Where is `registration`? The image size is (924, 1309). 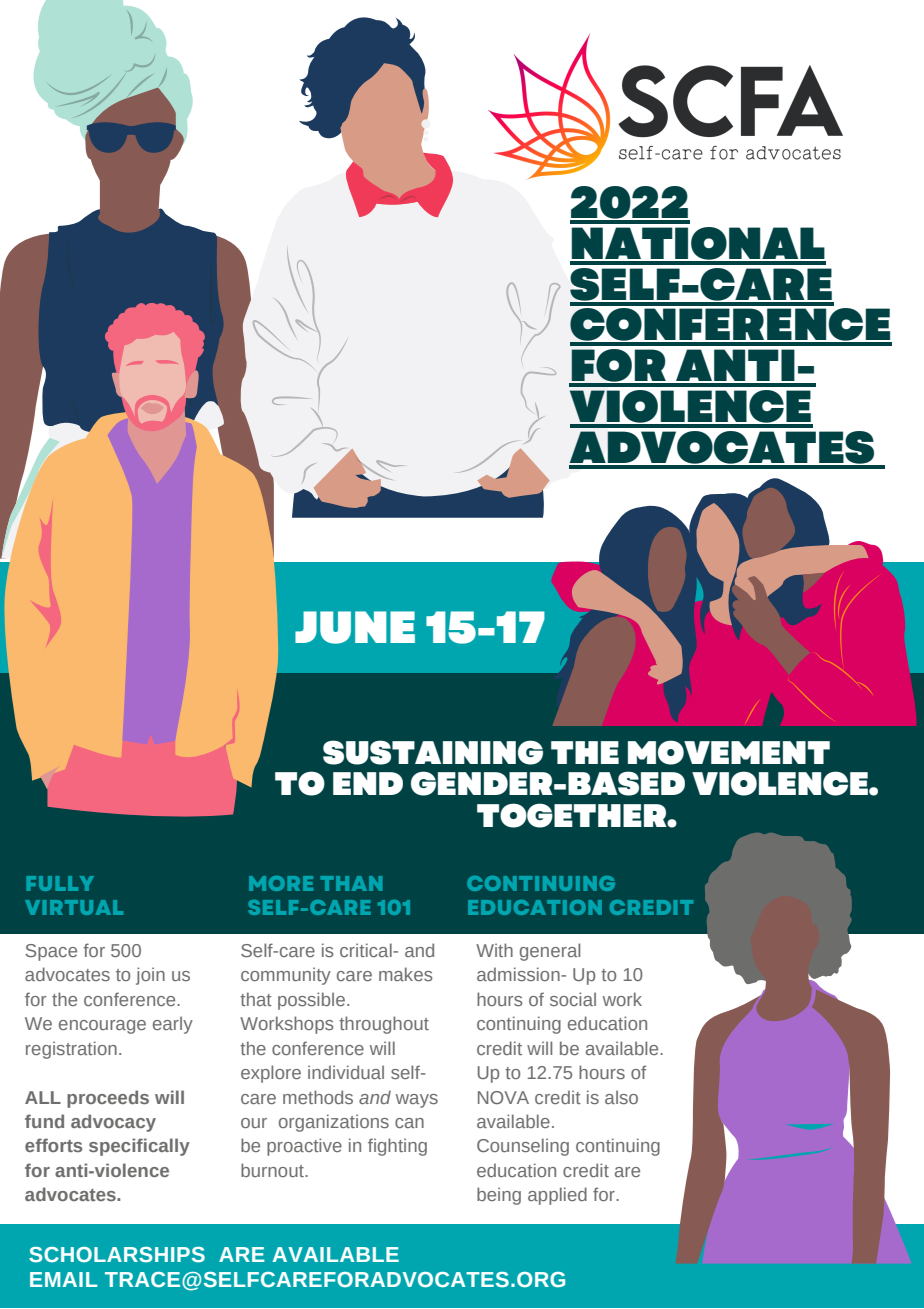 registration is located at coordinates (71, 1050).
